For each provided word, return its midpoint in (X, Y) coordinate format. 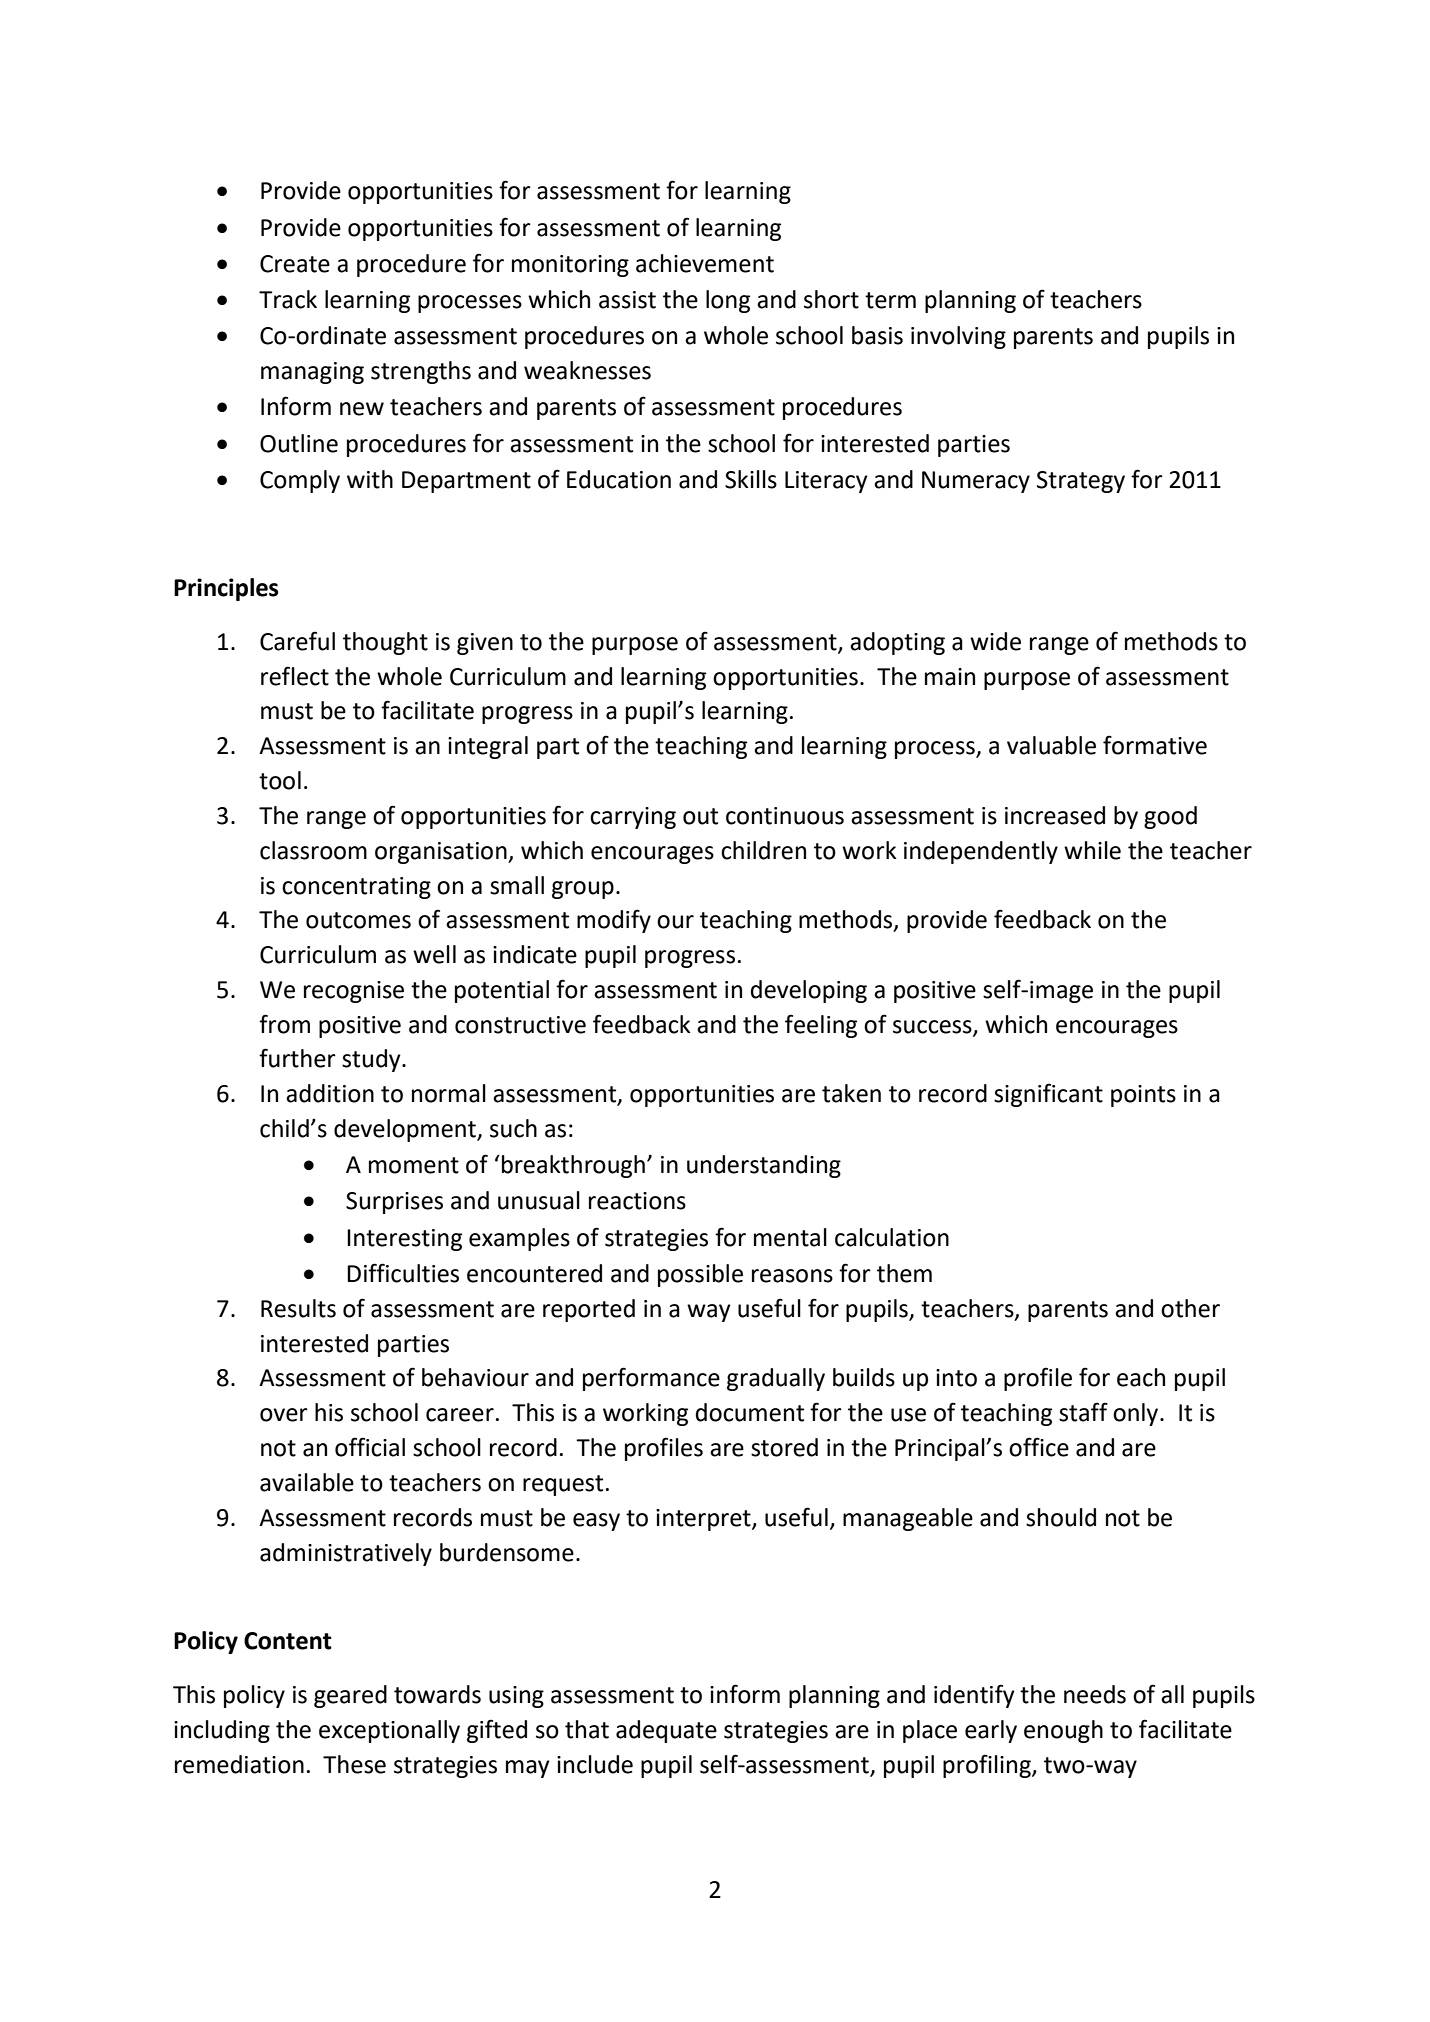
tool (280, 780)
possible (700, 1275)
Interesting (404, 1240)
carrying (633, 818)
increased (1055, 815)
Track (288, 299)
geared (350, 1696)
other (1190, 1308)
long (728, 301)
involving (958, 337)
